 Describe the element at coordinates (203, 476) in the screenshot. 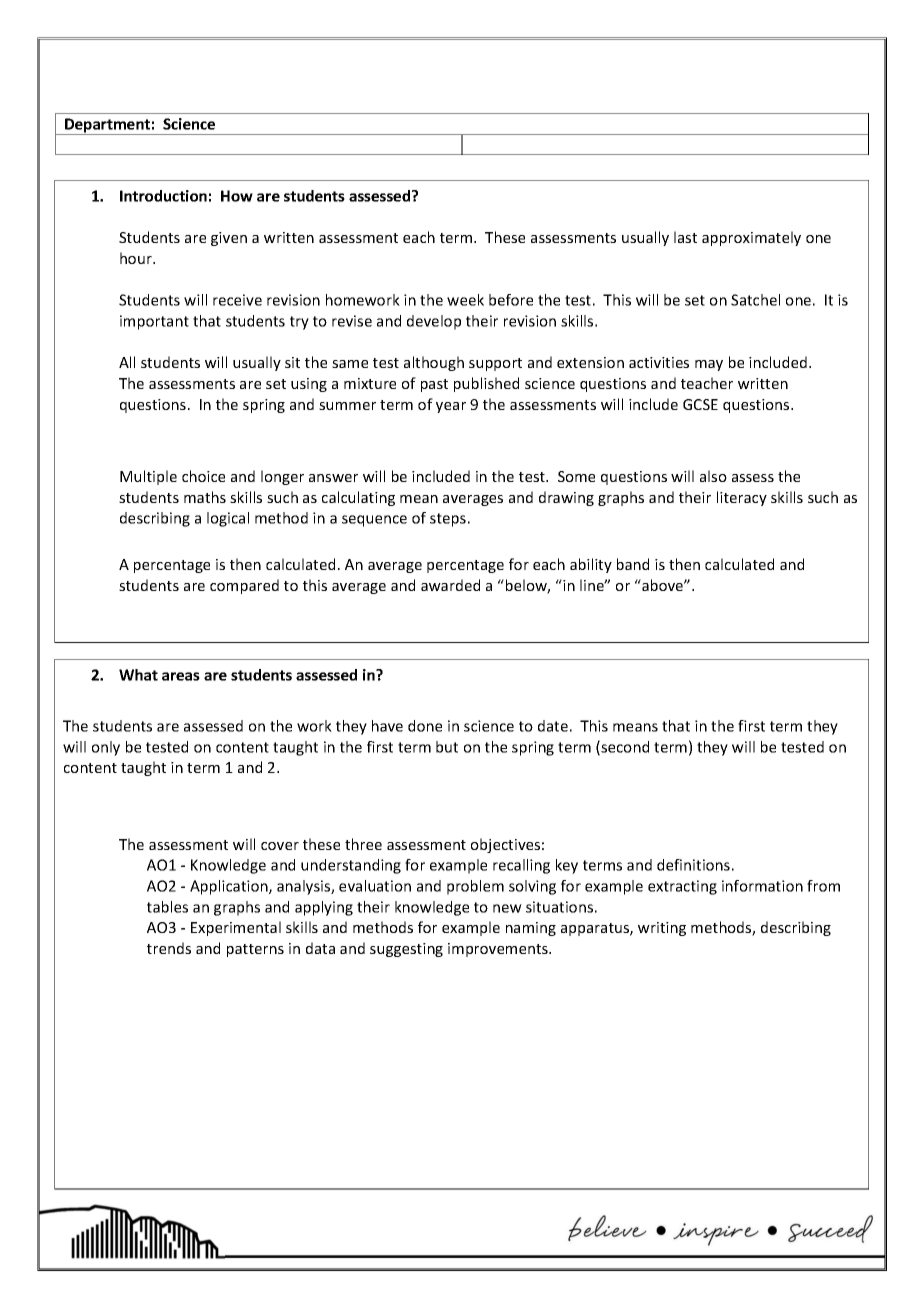

I see `choice` at that location.
